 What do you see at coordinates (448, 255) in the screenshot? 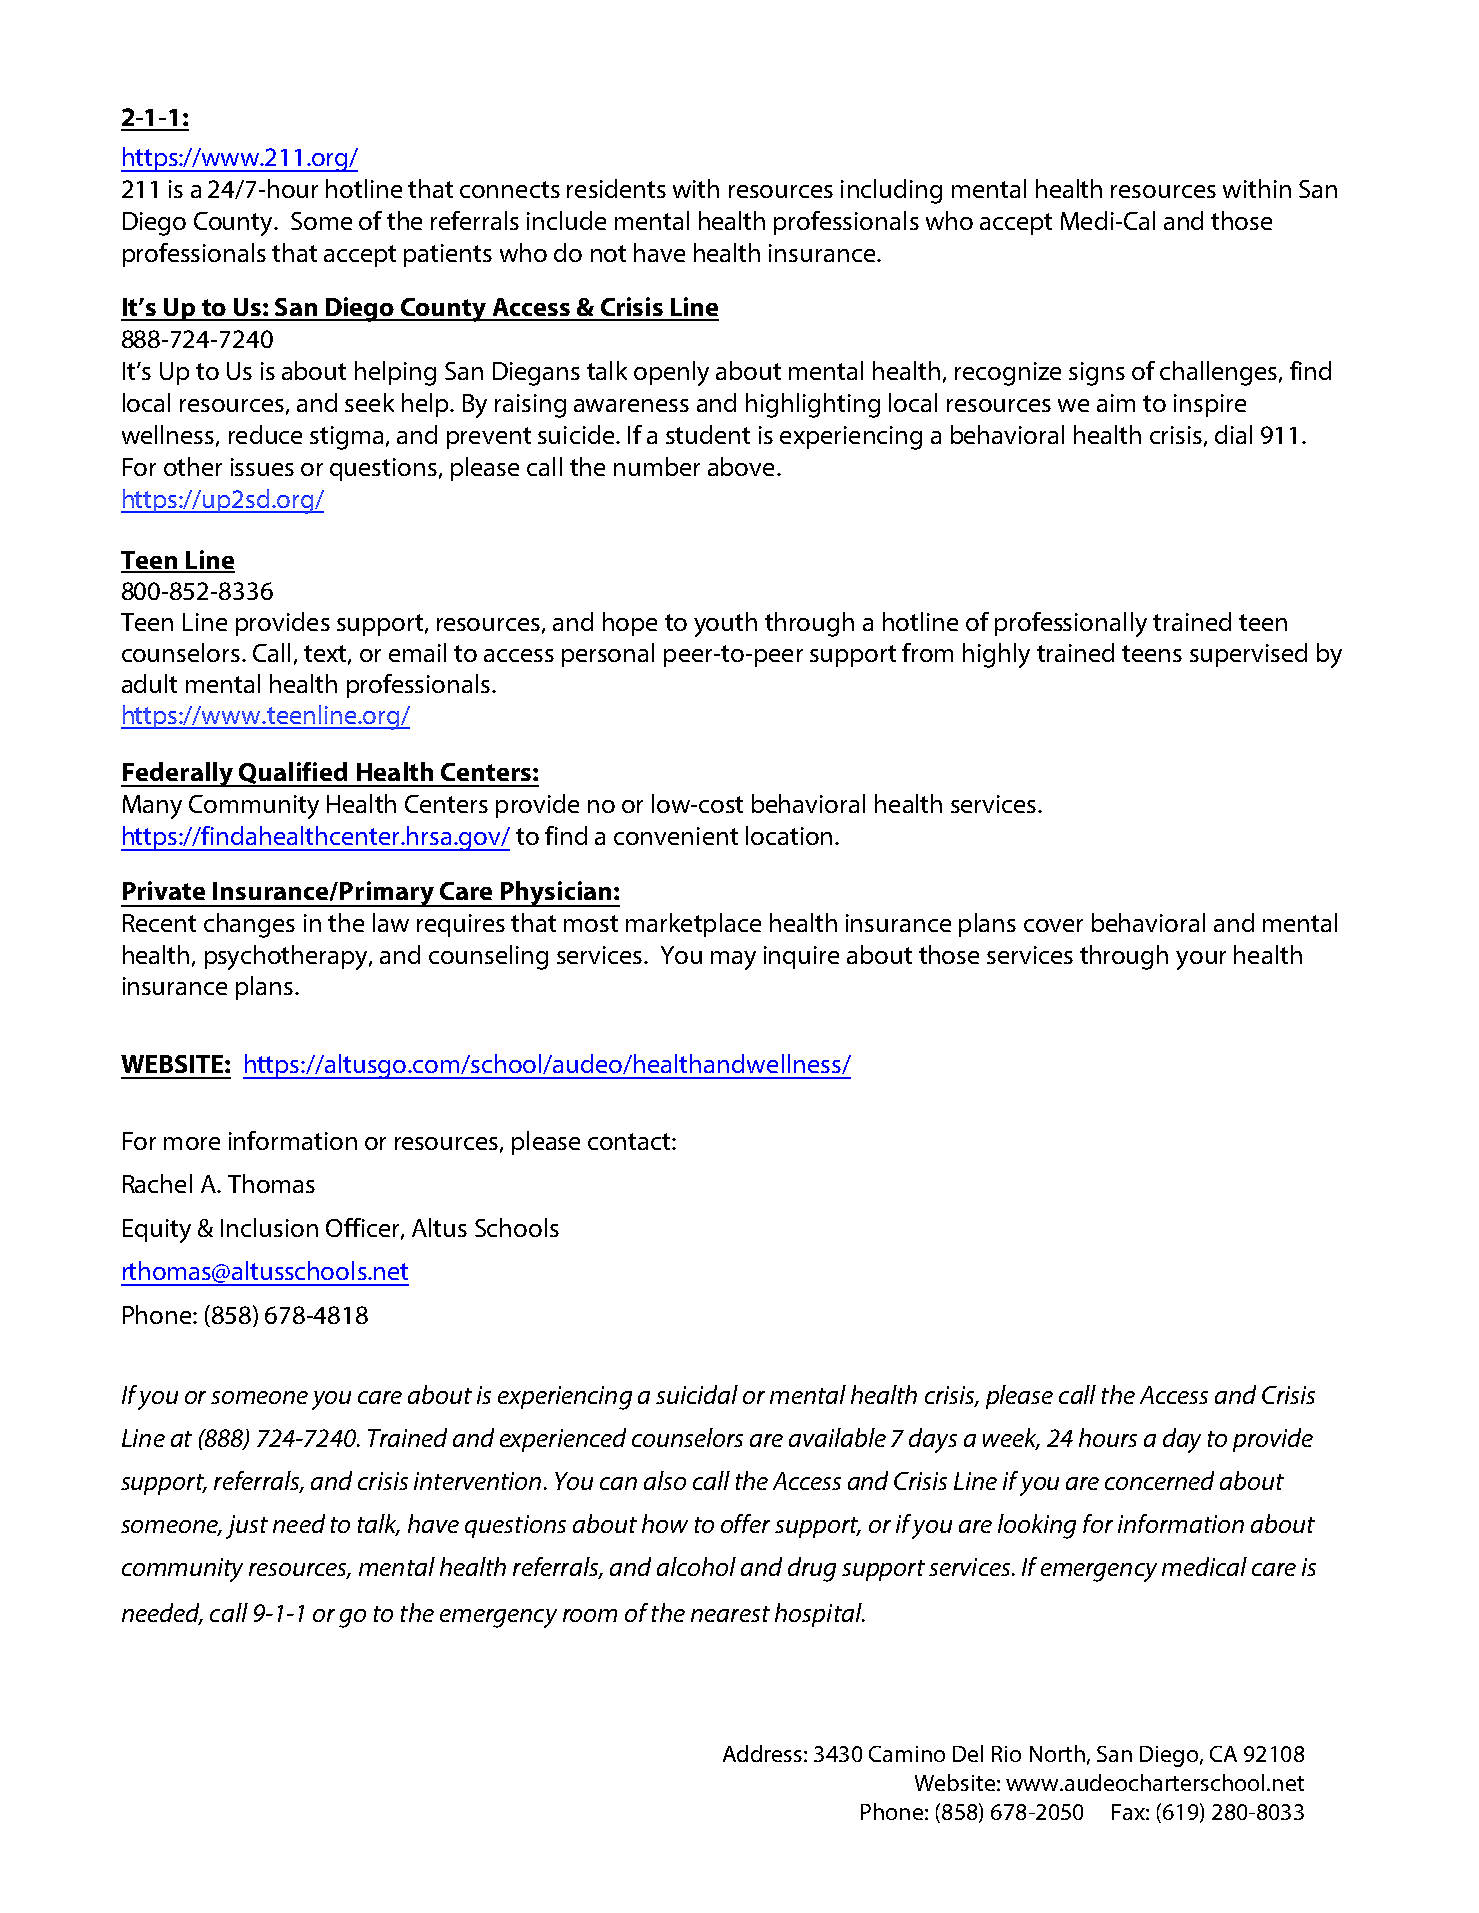
I see `patients` at bounding box center [448, 255].
